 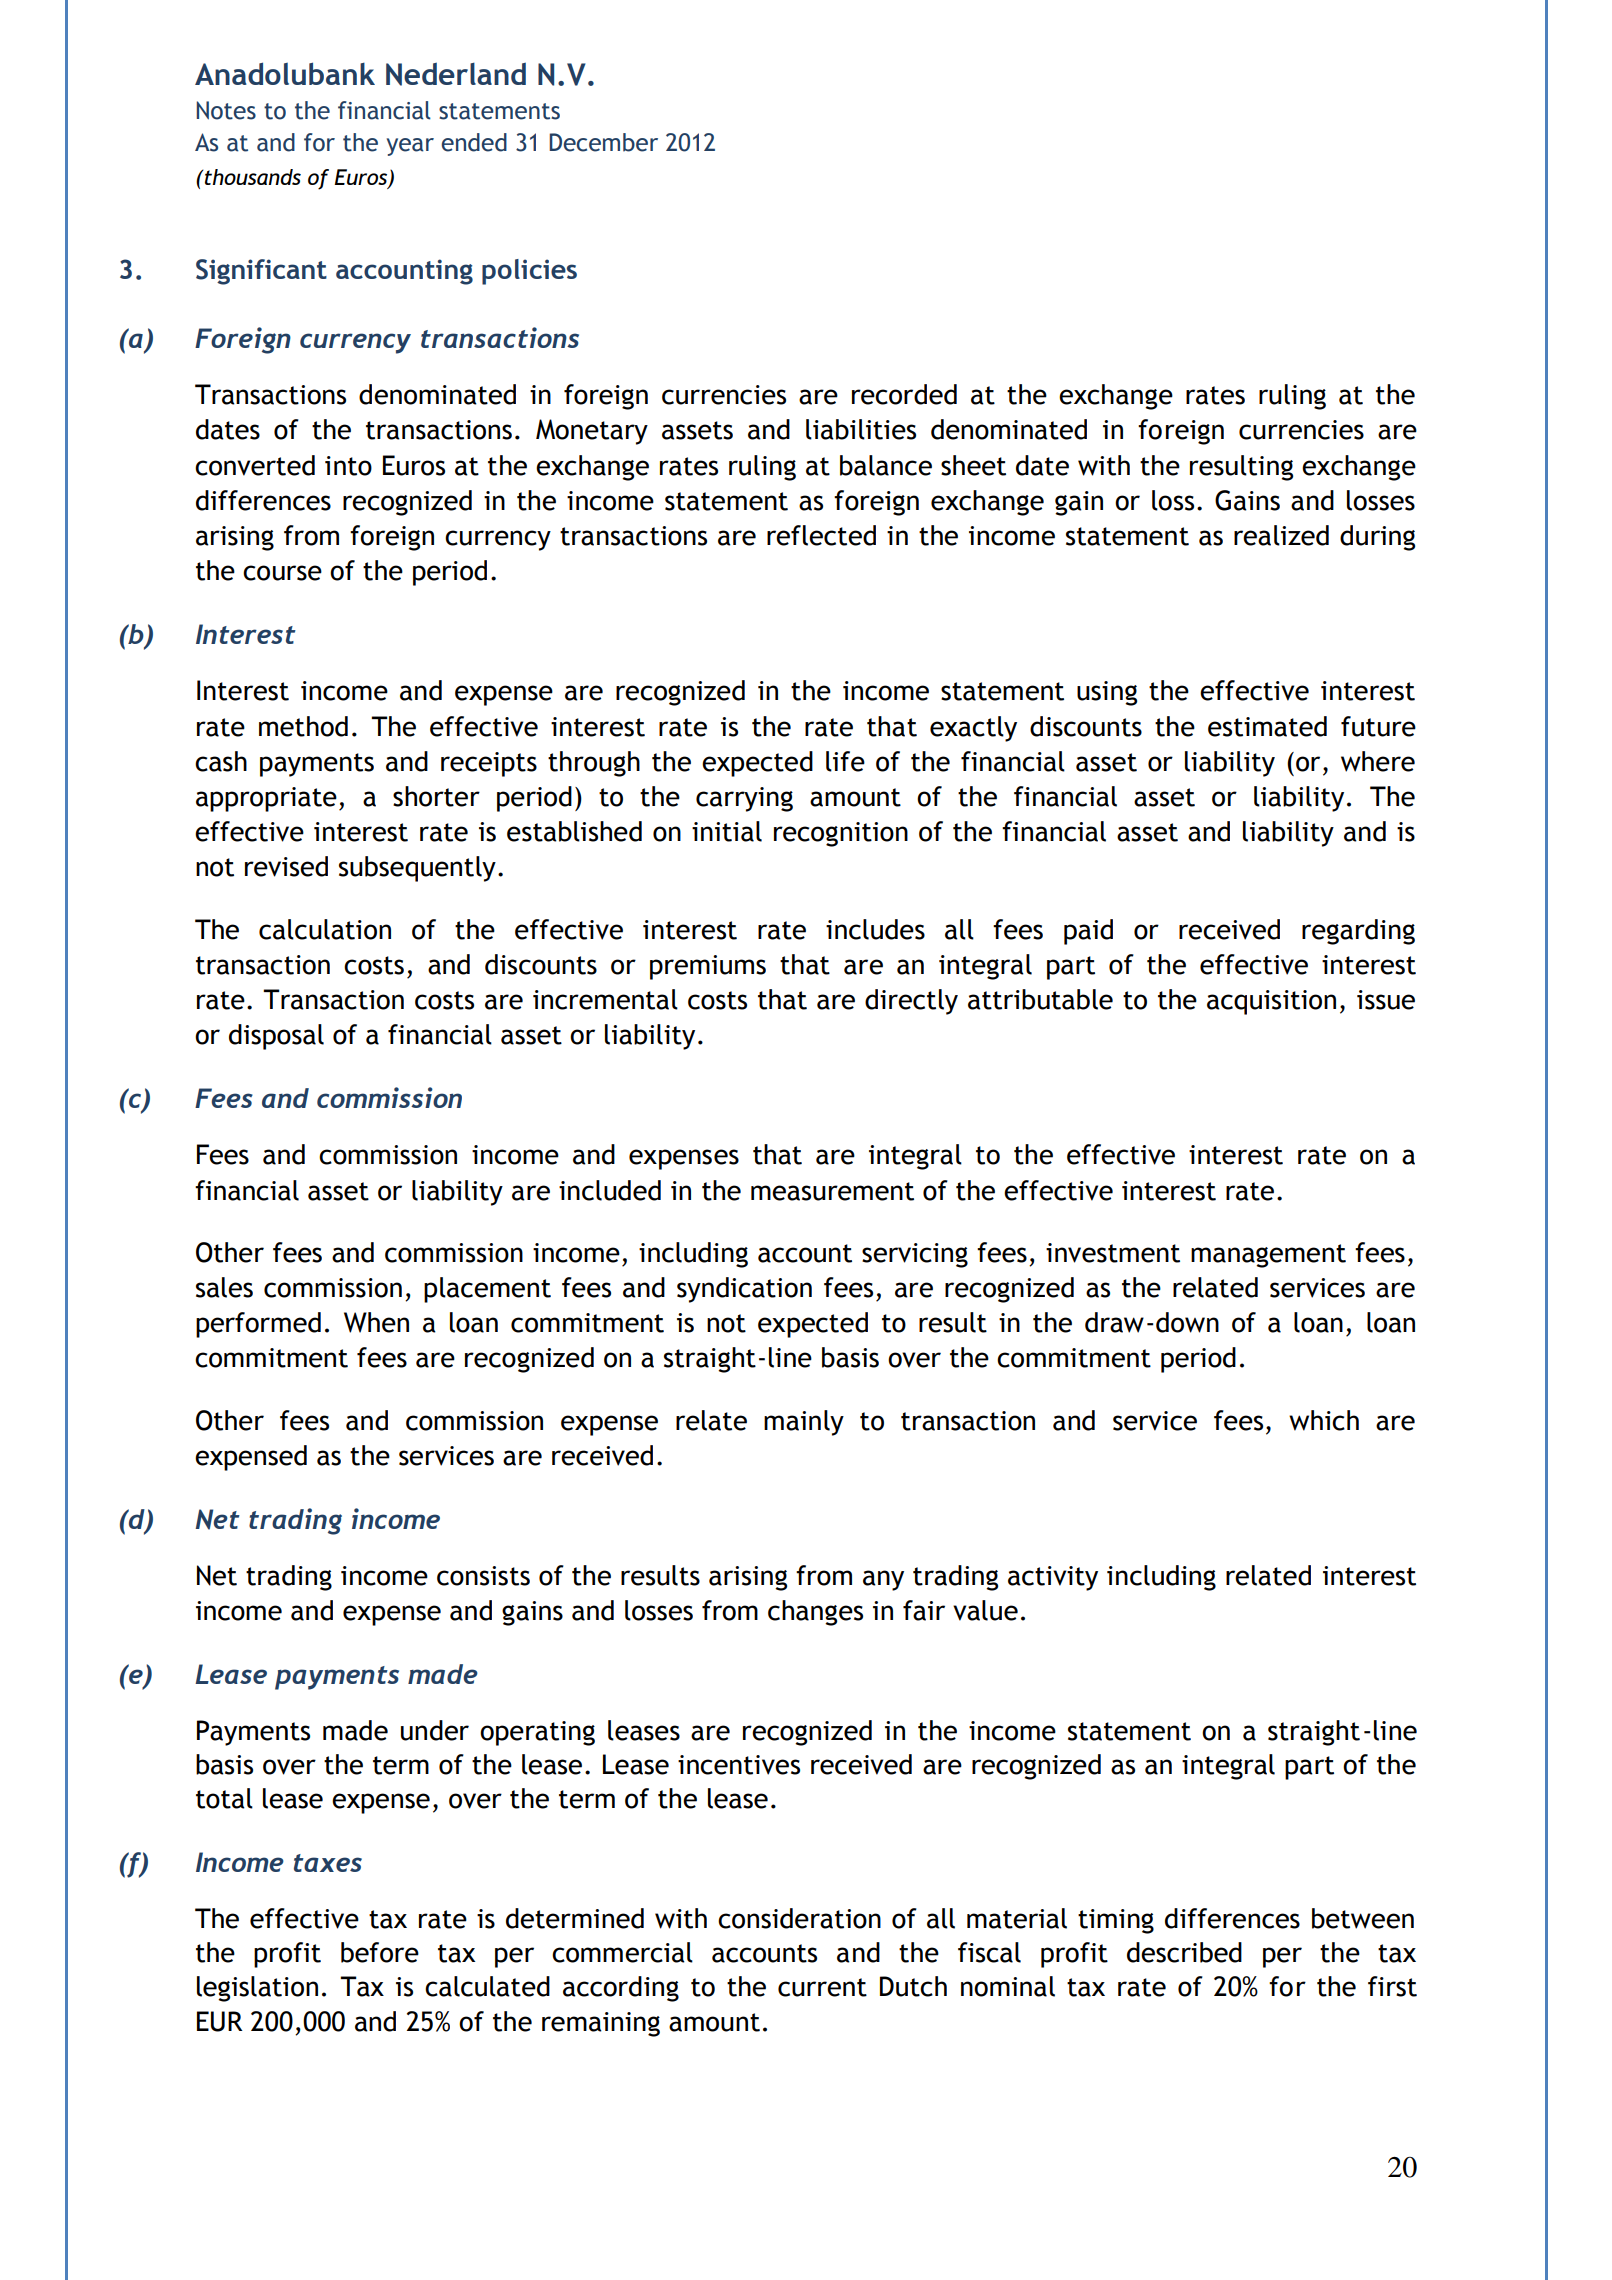 I want to click on acquisition, so click(x=1271, y=1002).
